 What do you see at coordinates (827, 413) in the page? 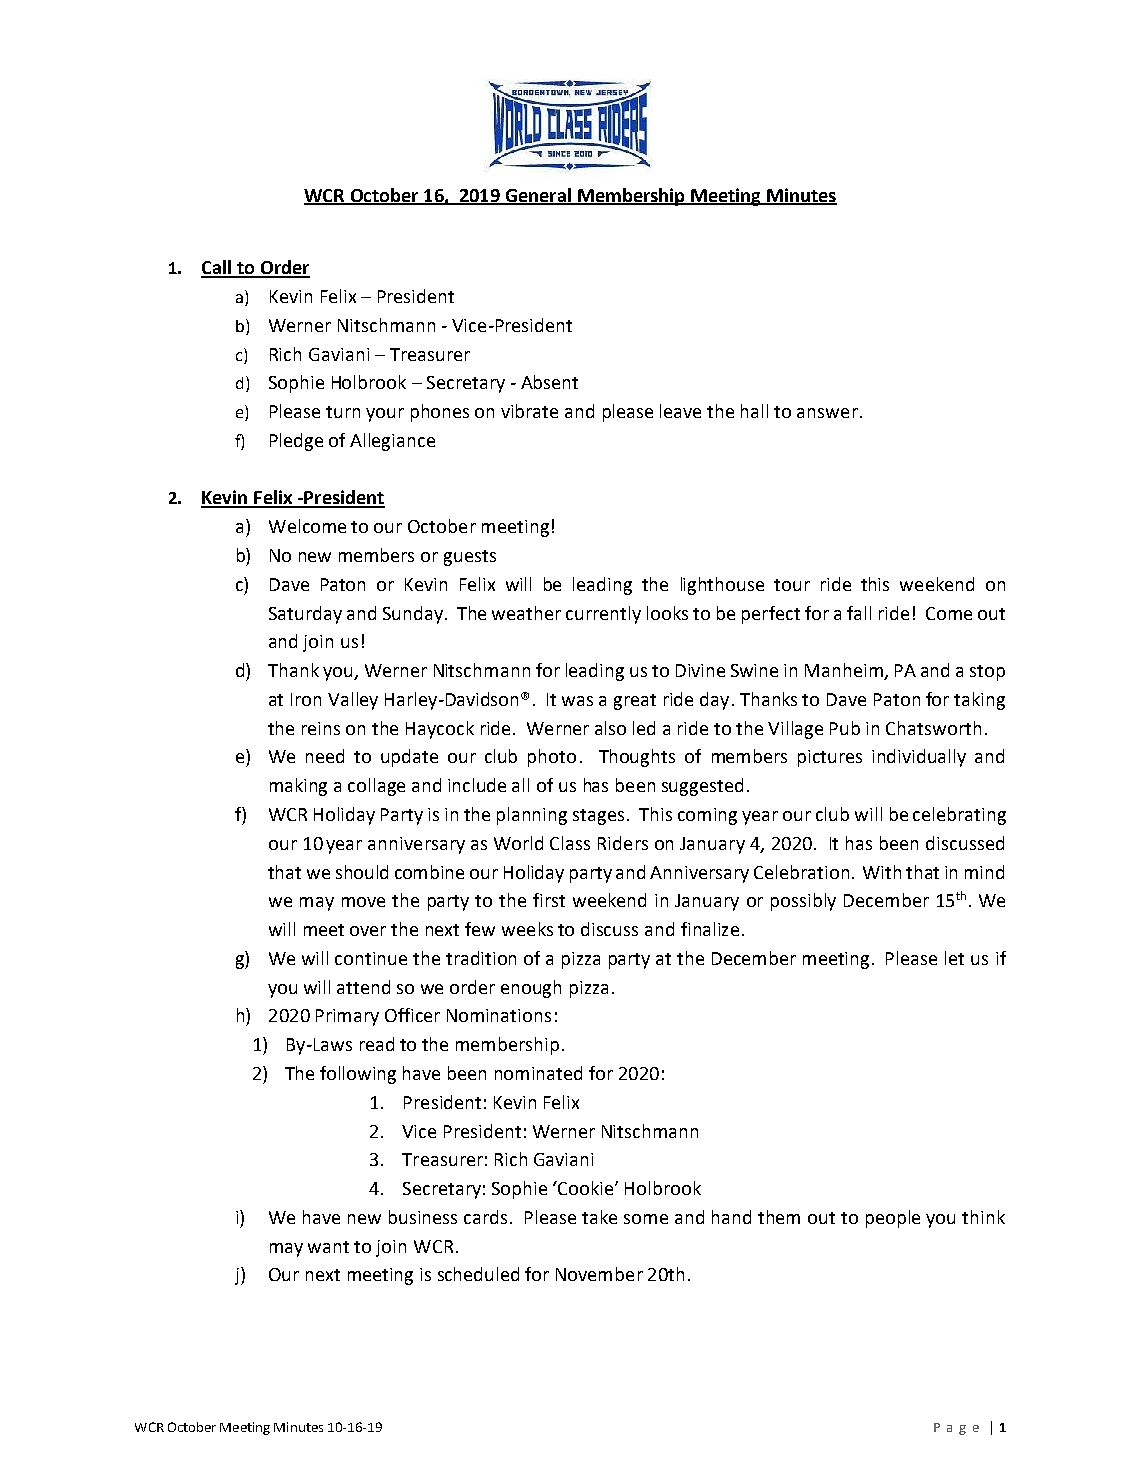
I see `answer` at bounding box center [827, 413].
